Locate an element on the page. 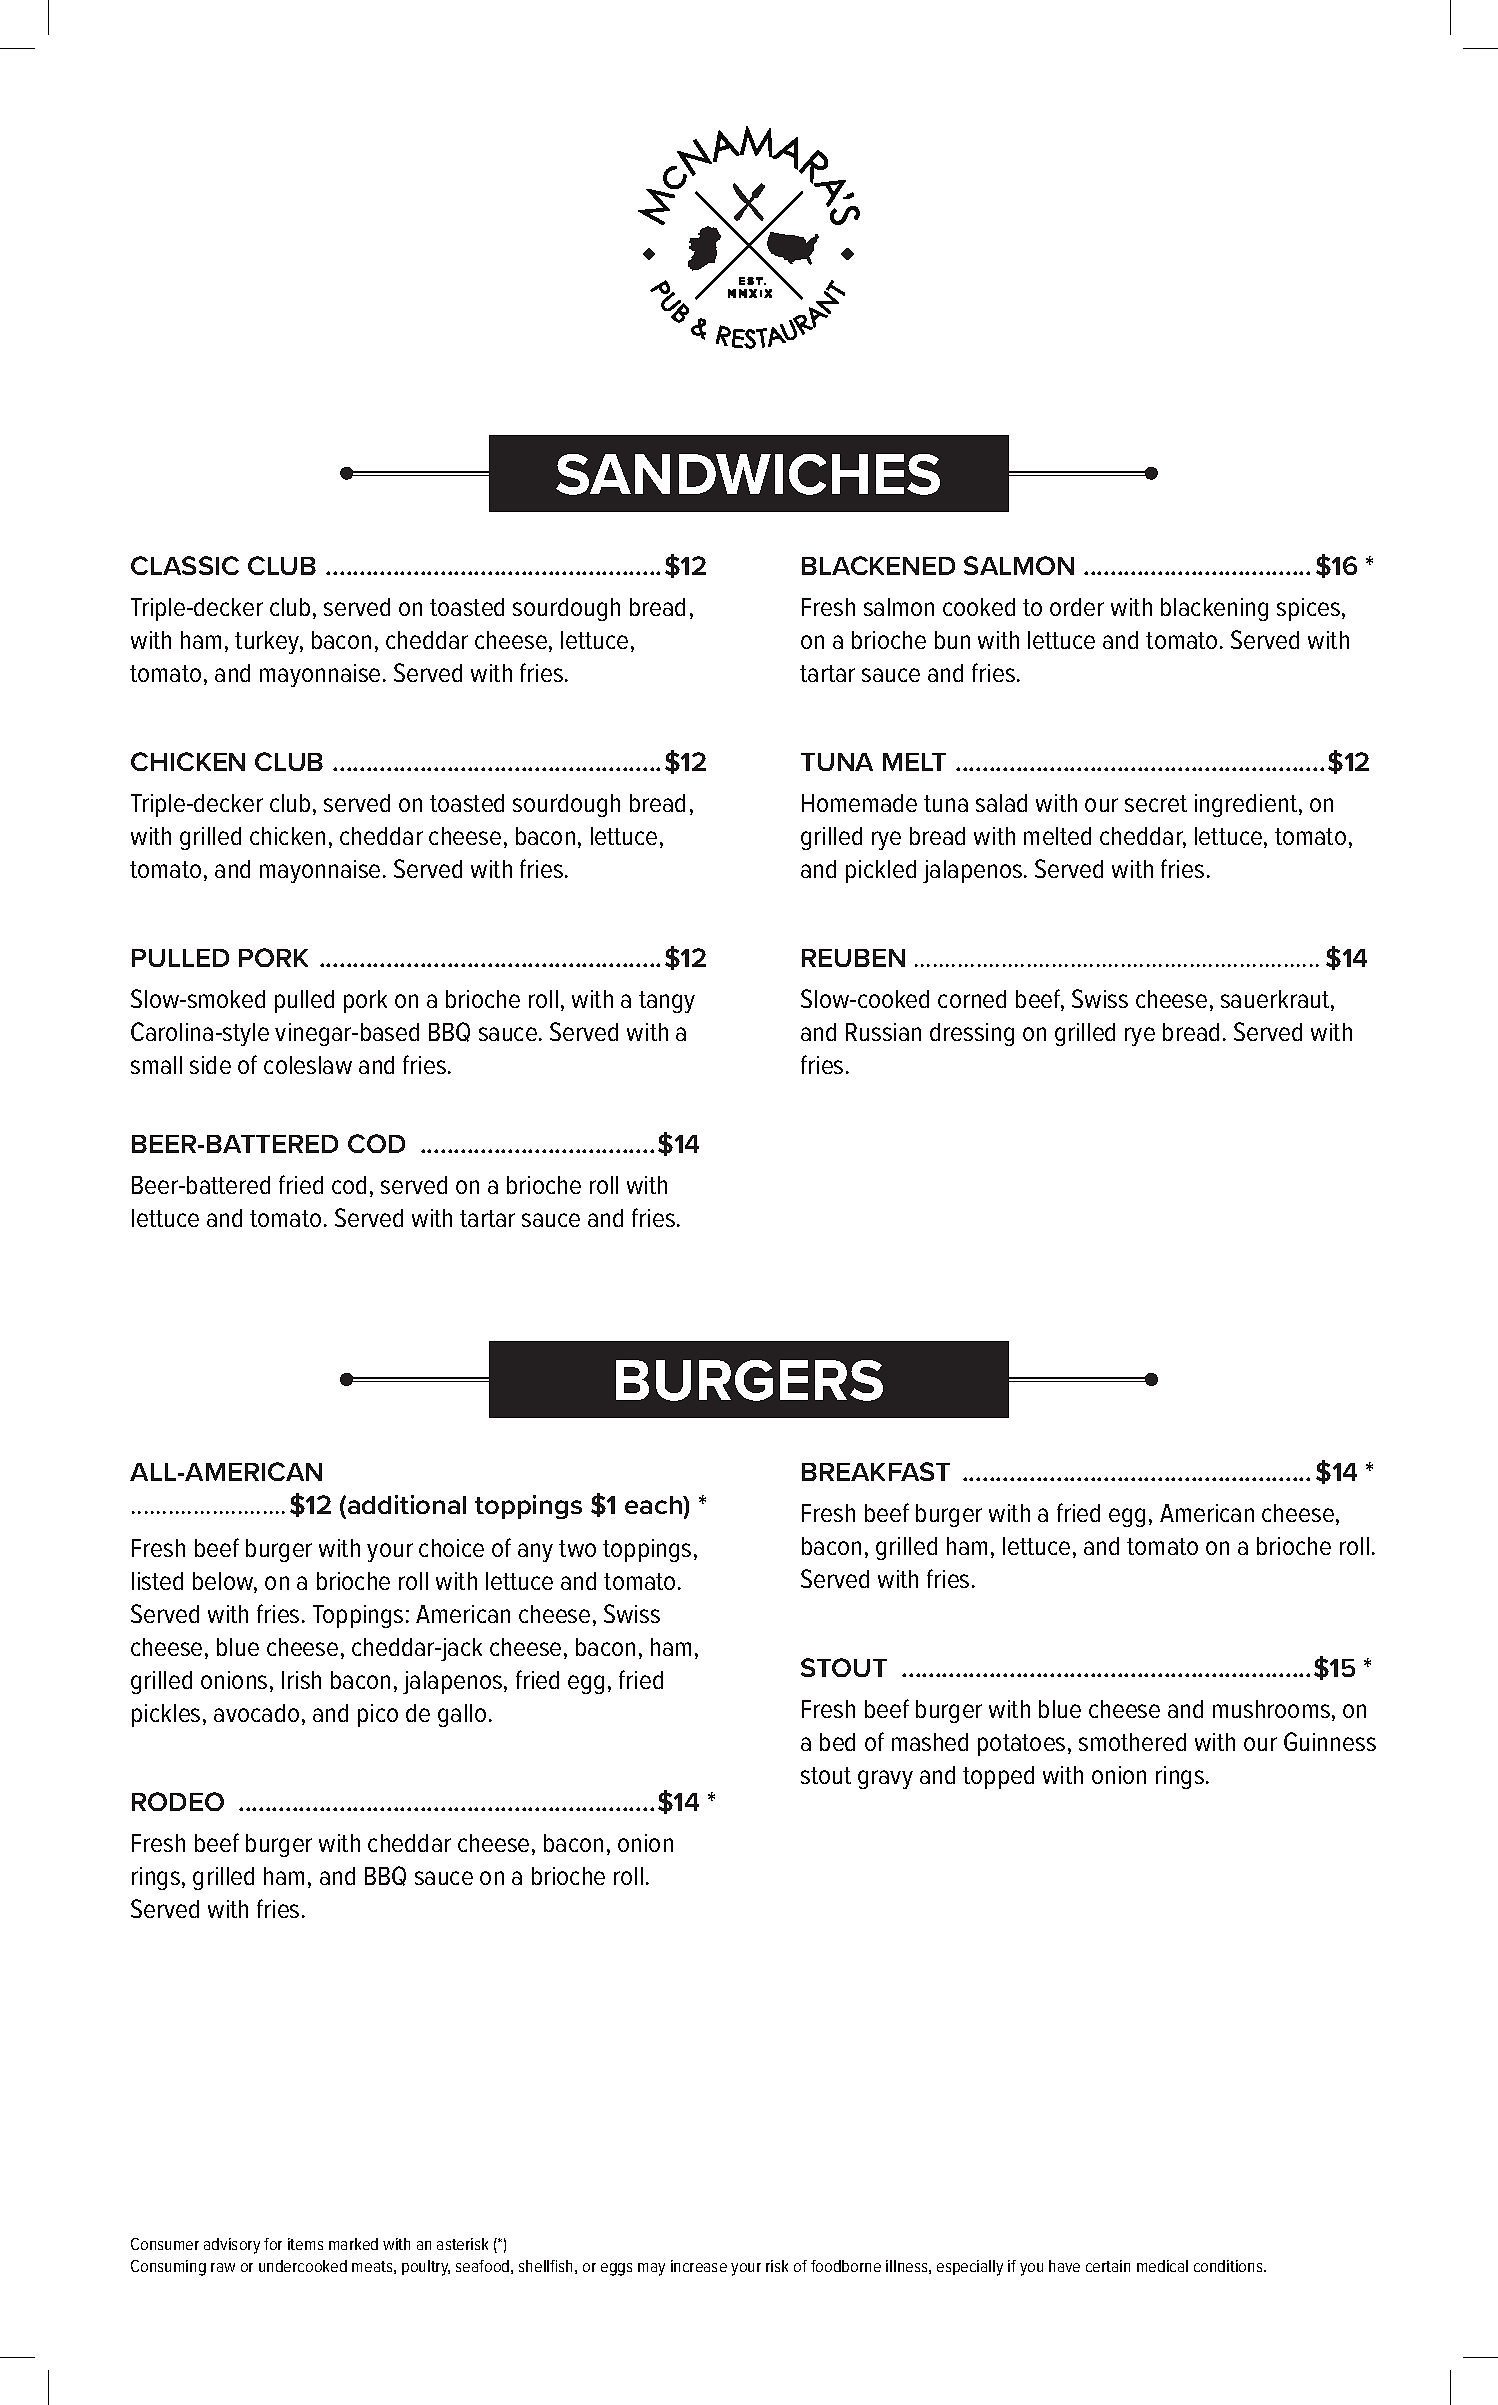 Image resolution: width=1498 pixels, height=2405 pixels. increase is located at coordinates (699, 2266).
